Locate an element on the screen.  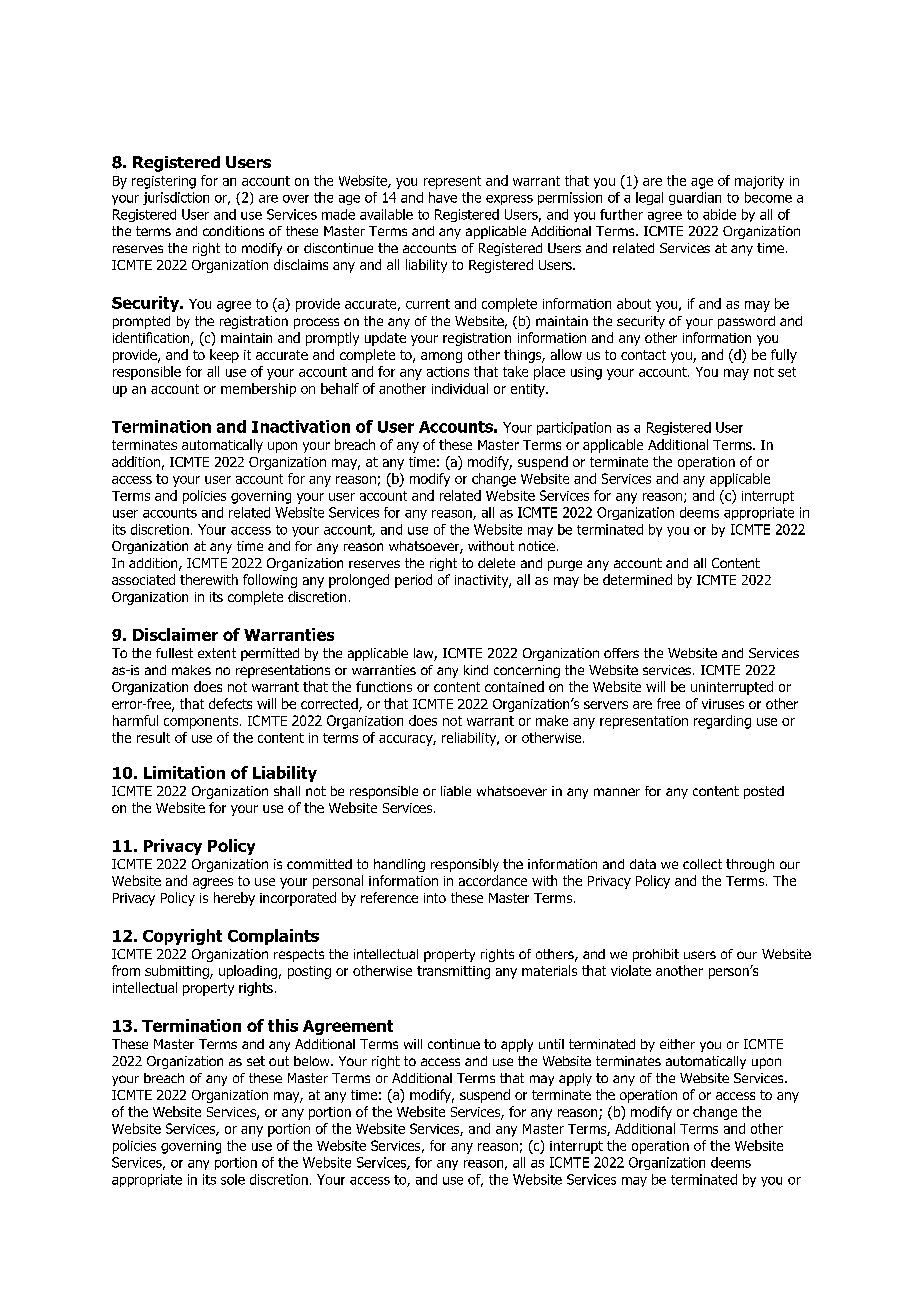
either is located at coordinates (677, 1044).
